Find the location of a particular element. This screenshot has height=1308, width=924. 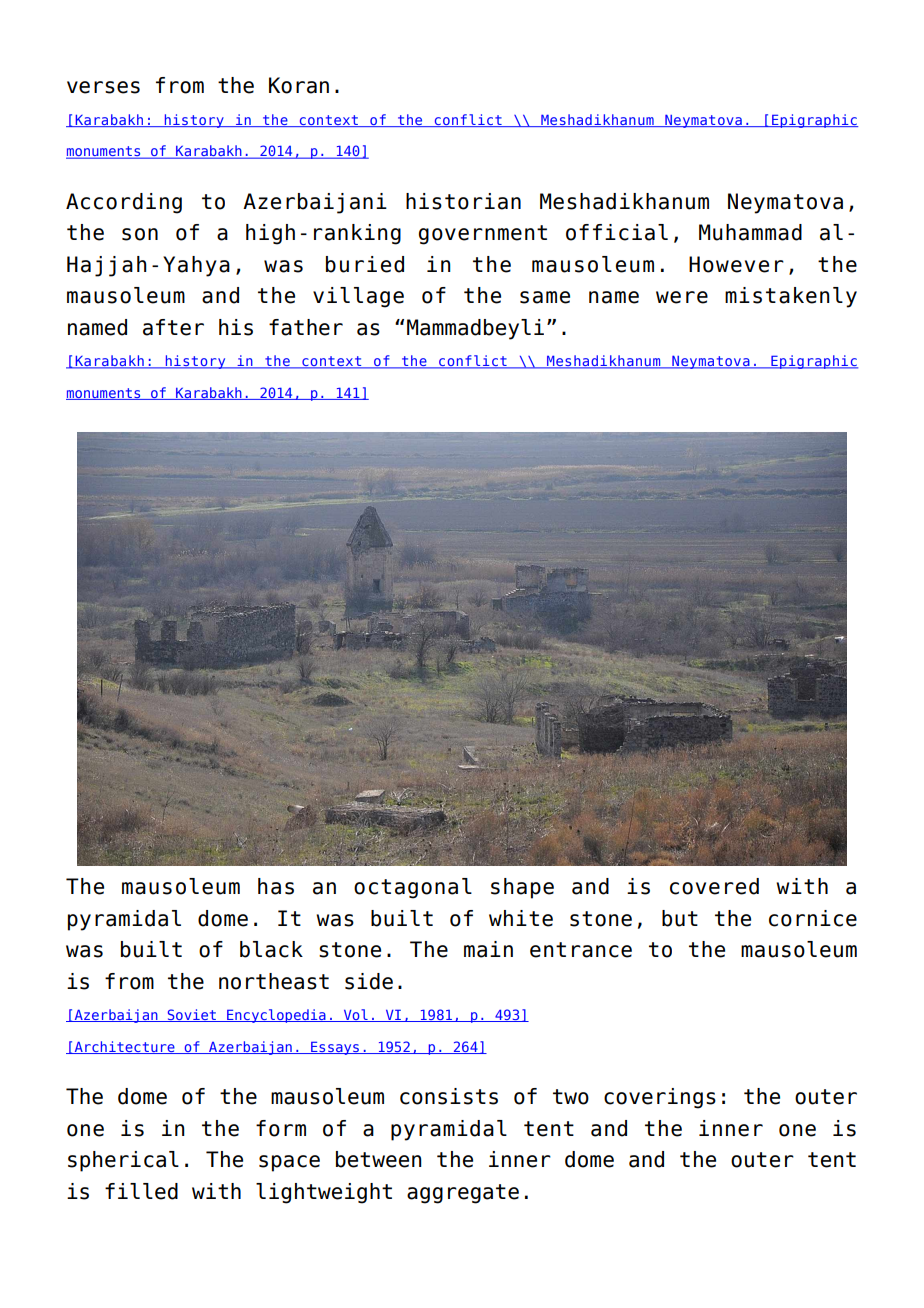

has is located at coordinates (276, 886).
